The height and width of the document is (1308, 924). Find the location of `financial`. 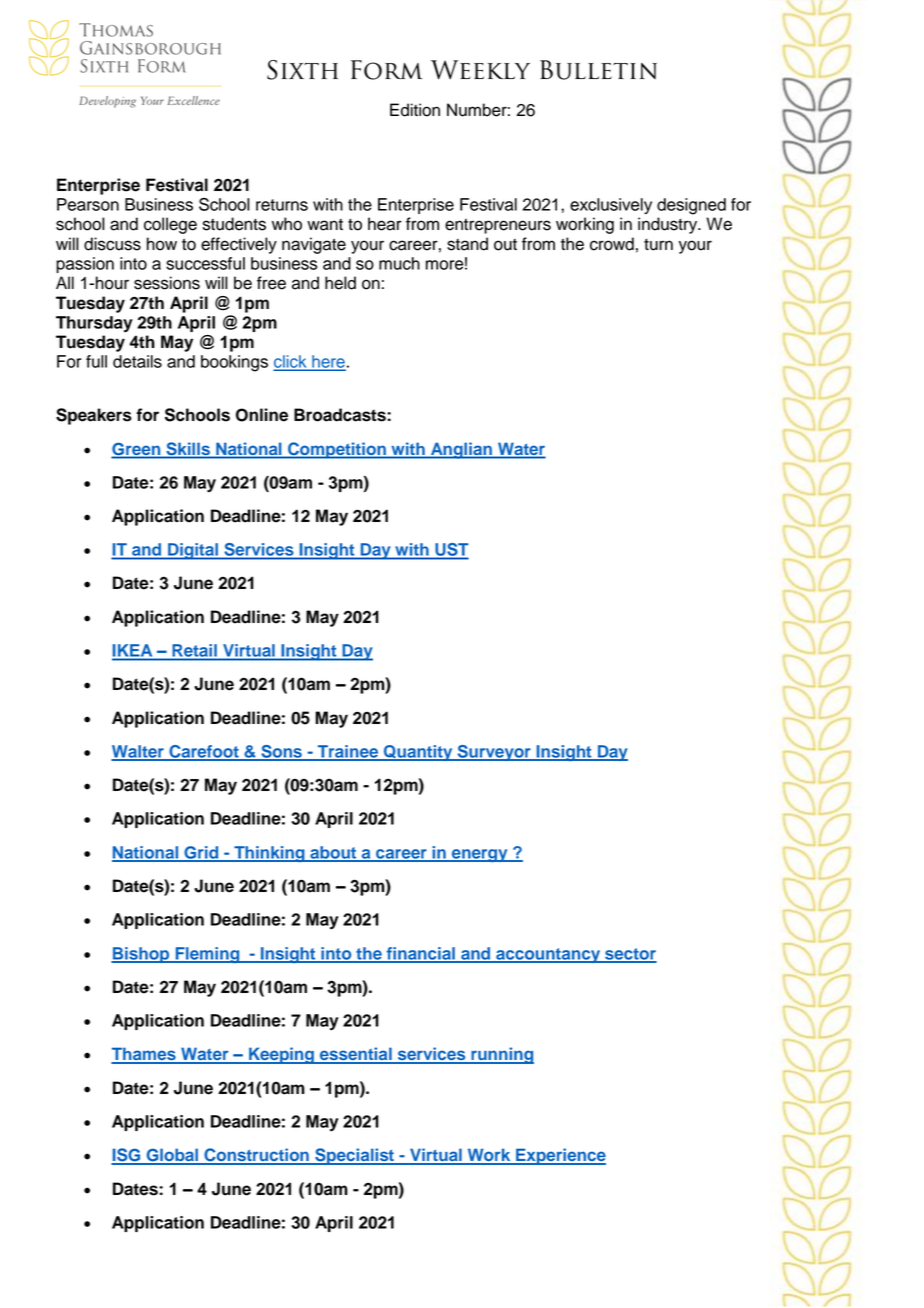

financial is located at coordinates (420, 954).
